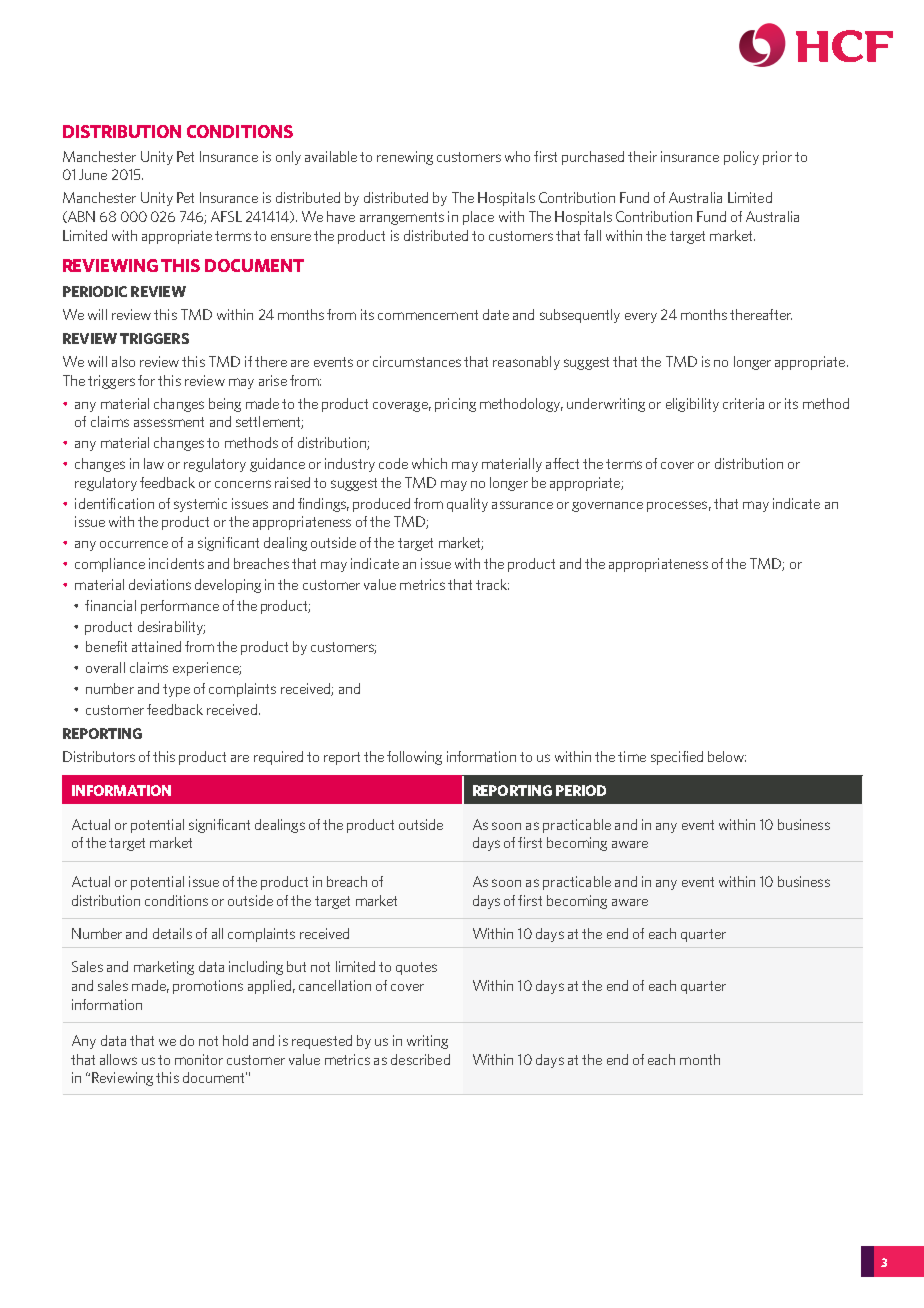 This screenshot has width=924, height=1308. Describe the element at coordinates (429, 463) in the screenshot. I see `which` at that location.
